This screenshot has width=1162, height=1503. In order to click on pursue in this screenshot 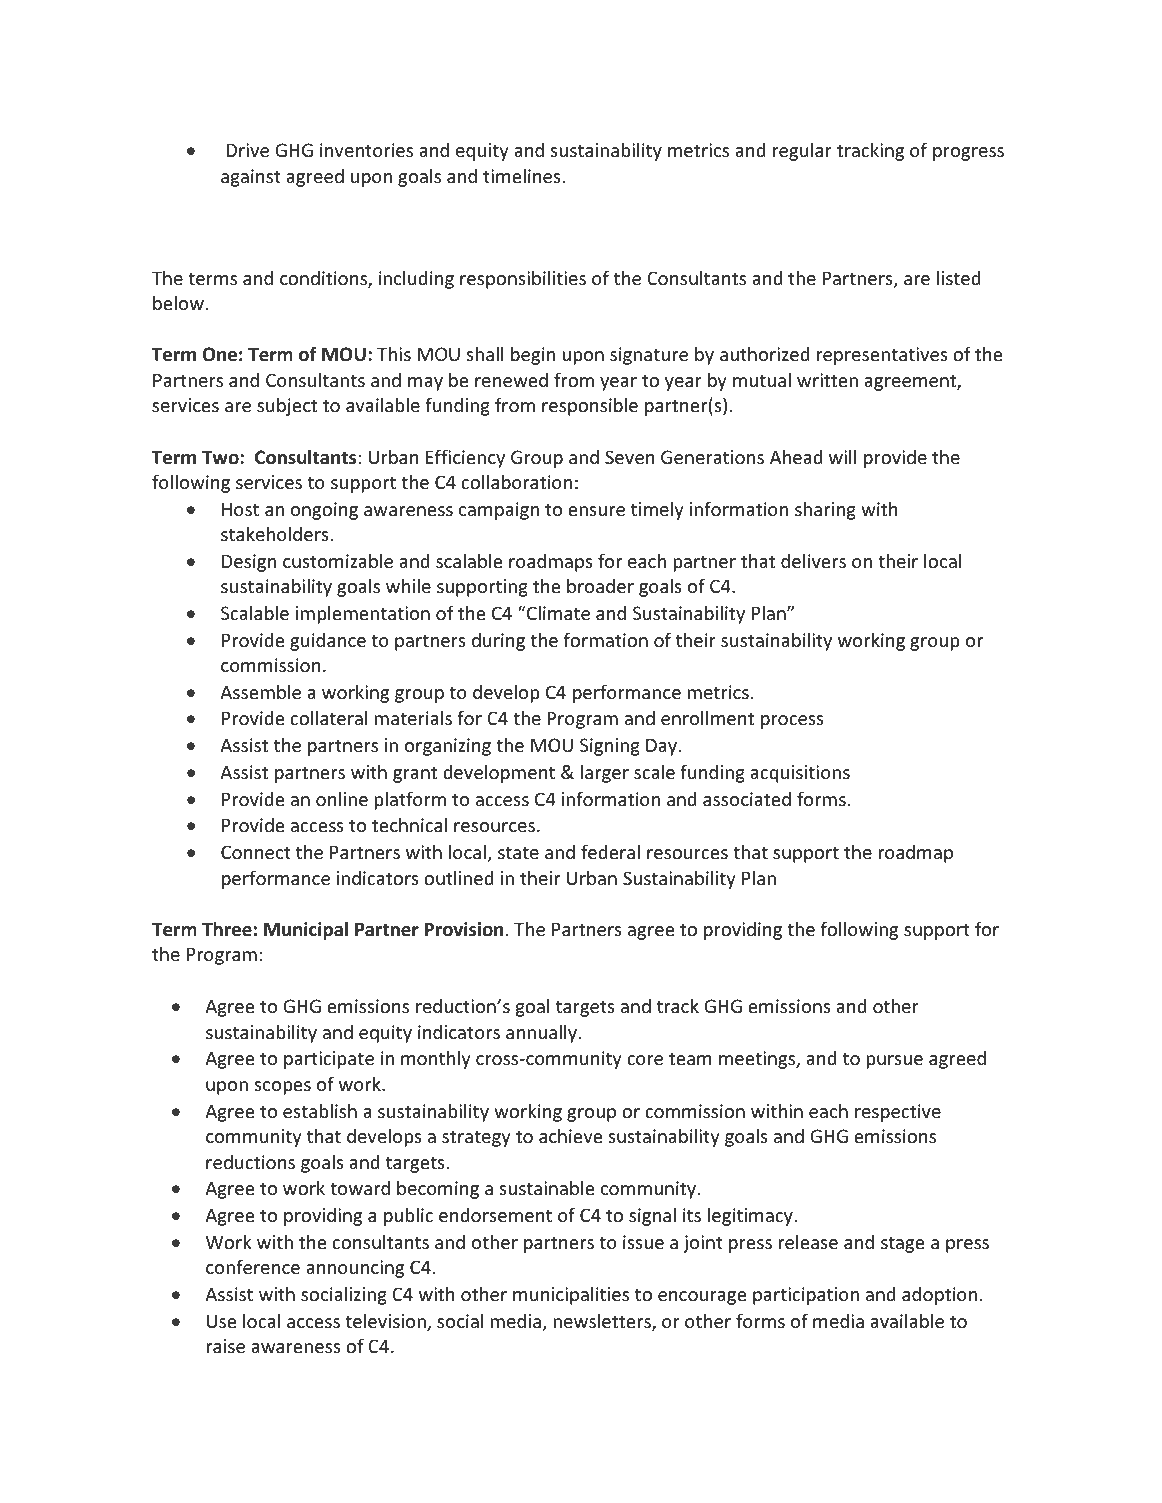, I will do `click(895, 1062)`.
